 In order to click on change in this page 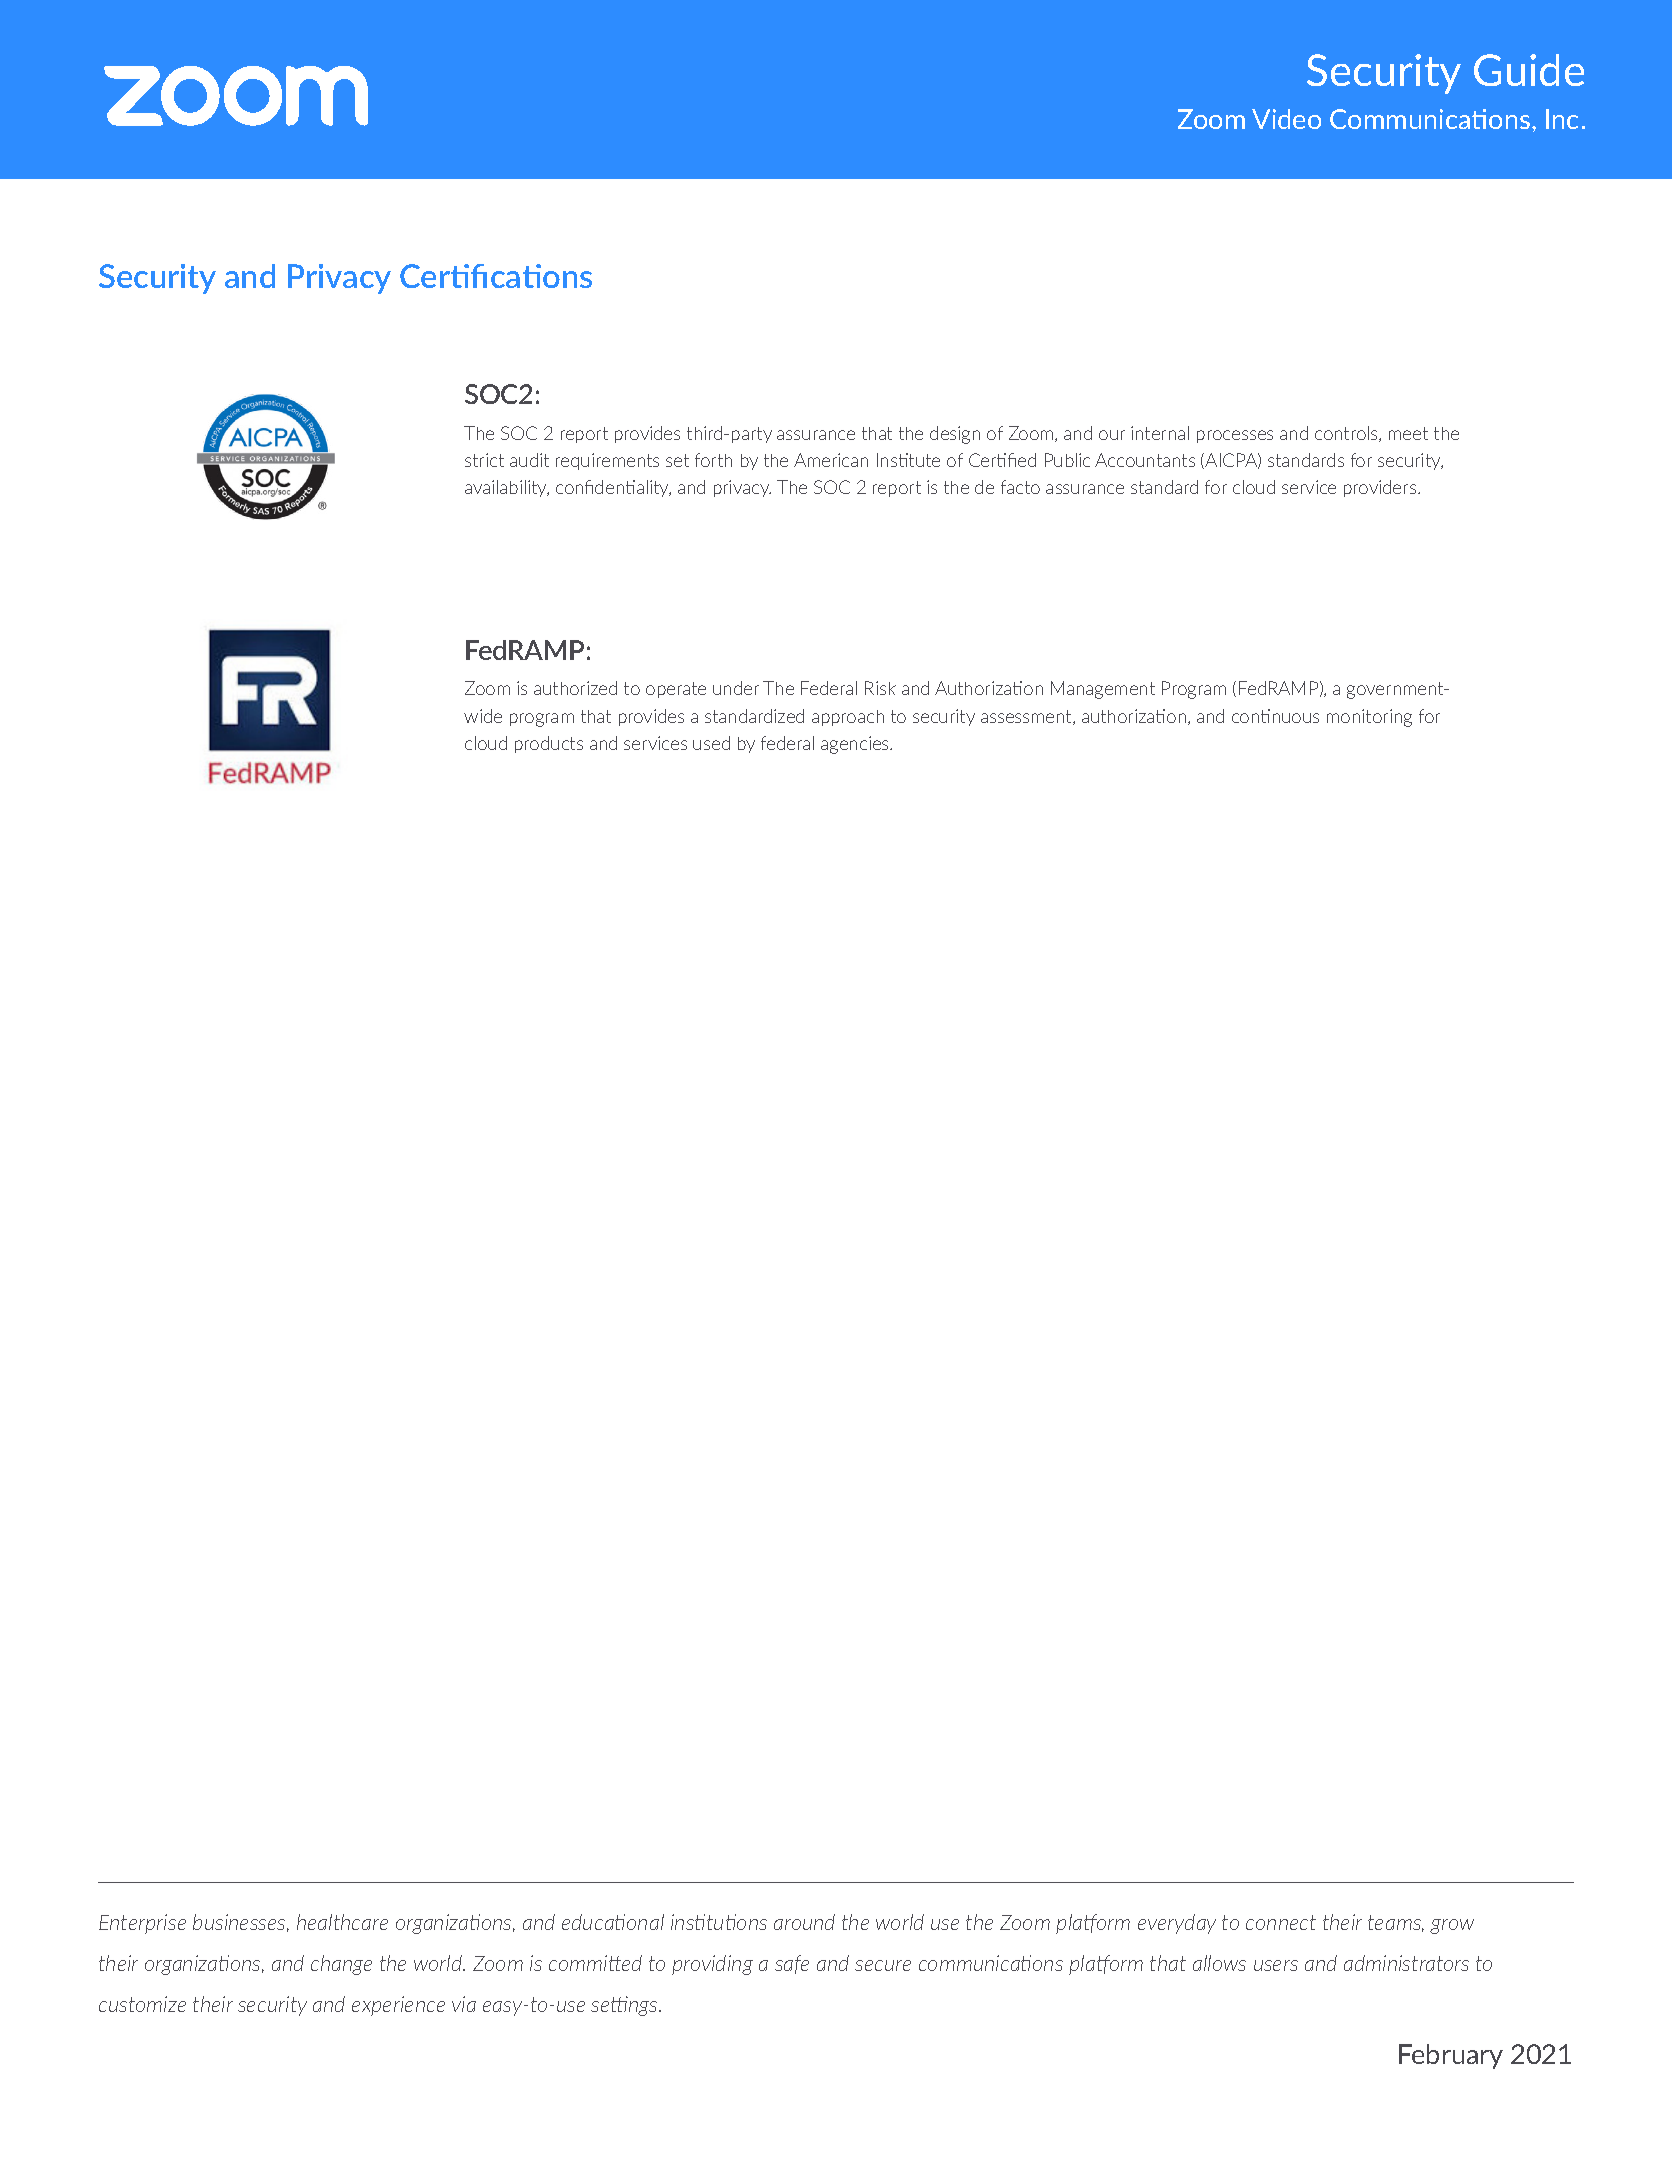, I will do `click(341, 1965)`.
